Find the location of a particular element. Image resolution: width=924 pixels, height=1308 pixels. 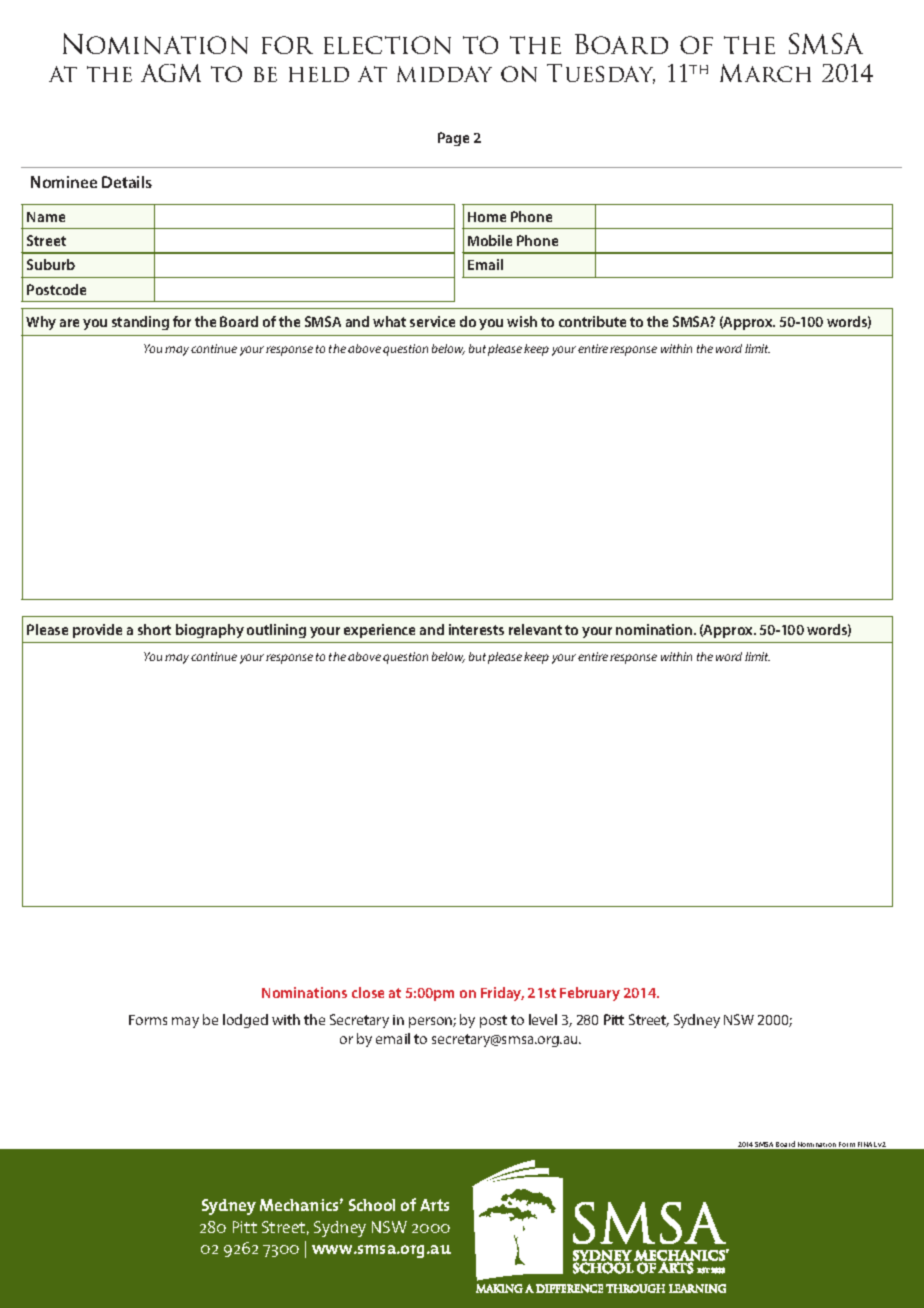

interests is located at coordinates (476, 629).
